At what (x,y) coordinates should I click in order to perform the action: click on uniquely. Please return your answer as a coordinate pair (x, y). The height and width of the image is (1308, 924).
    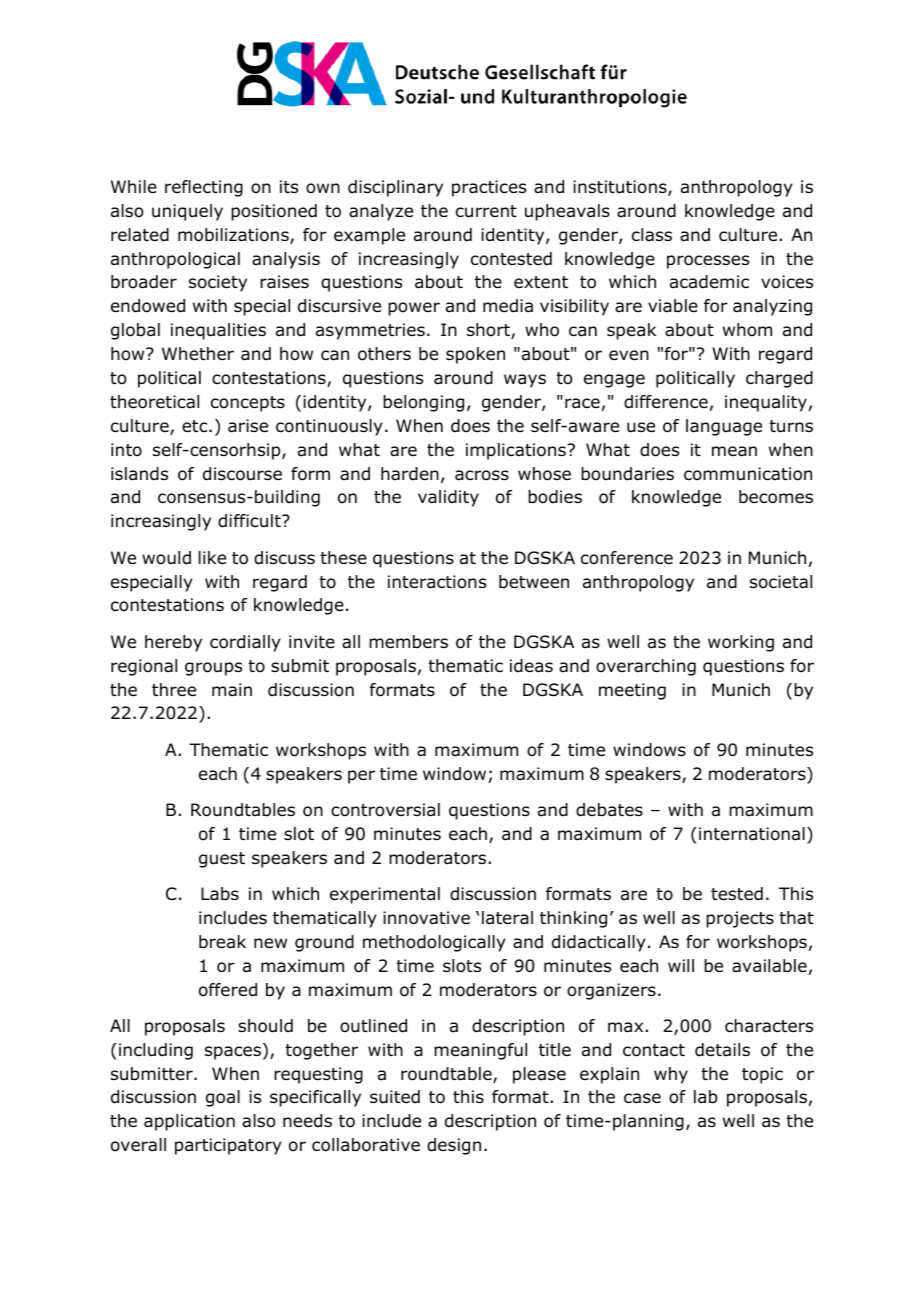
    Looking at the image, I should click on (187, 212).
